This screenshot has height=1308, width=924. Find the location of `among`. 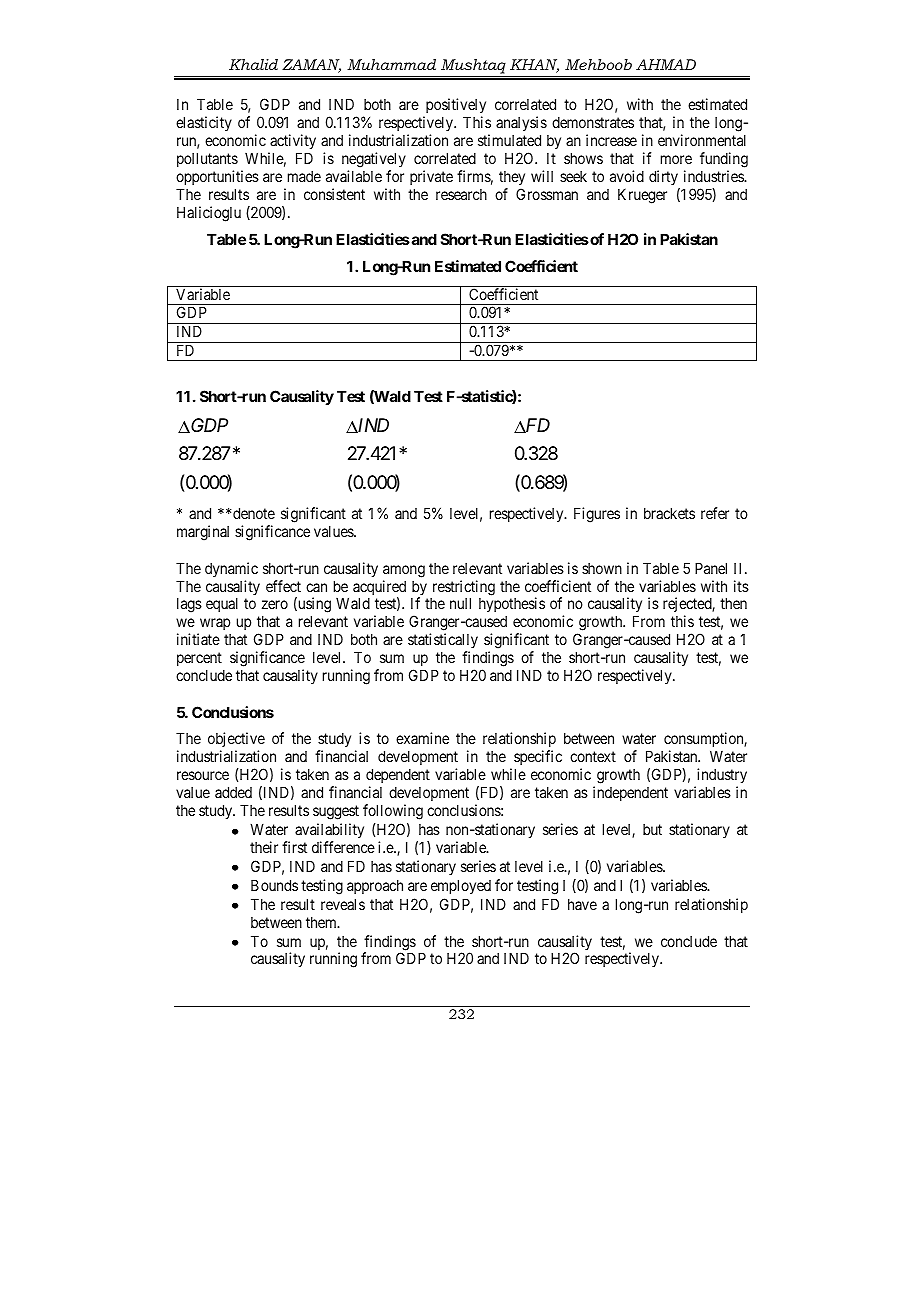

among is located at coordinates (404, 571).
